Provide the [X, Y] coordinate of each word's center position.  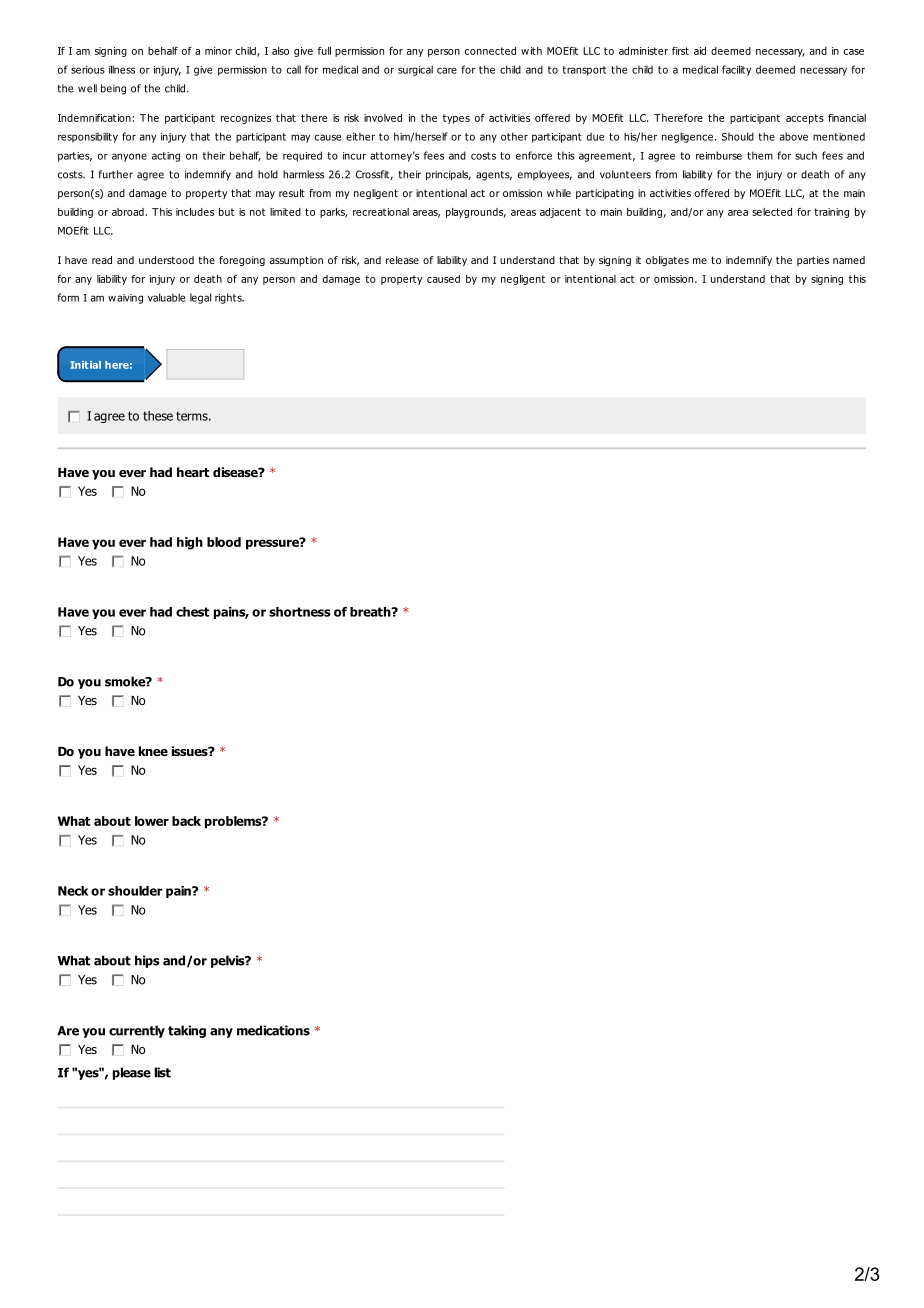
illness [122, 69]
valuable [166, 297]
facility [736, 70]
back [186, 821]
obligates [667, 261]
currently [137, 1031]
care [447, 70]
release [402, 260]
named [849, 260]
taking [187, 1031]
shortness [300, 612]
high [190, 543]
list [163, 1072]
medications [273, 1030]
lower [152, 821]
